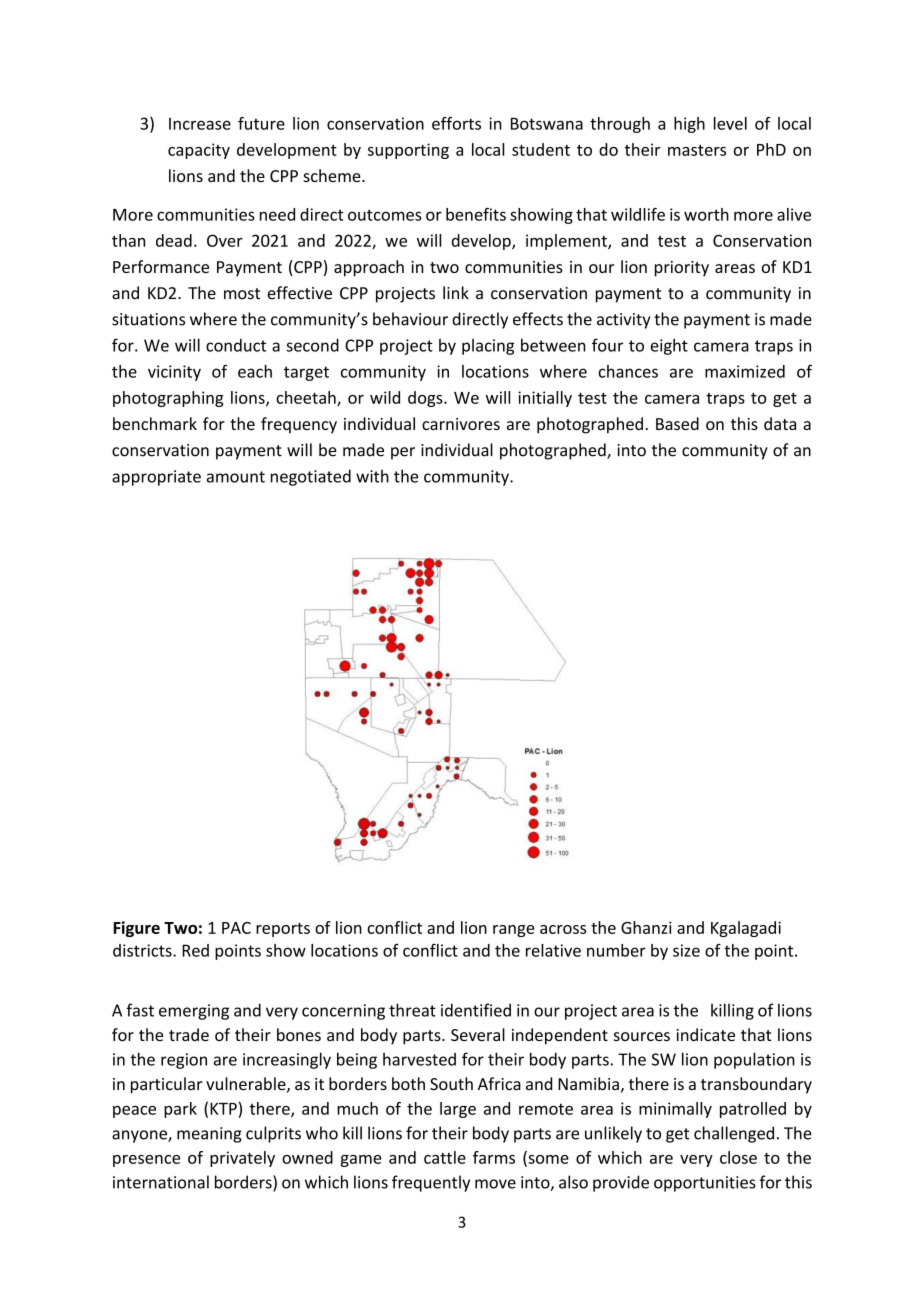 This screenshot has height=1308, width=924. I want to click on efforts, so click(456, 123).
